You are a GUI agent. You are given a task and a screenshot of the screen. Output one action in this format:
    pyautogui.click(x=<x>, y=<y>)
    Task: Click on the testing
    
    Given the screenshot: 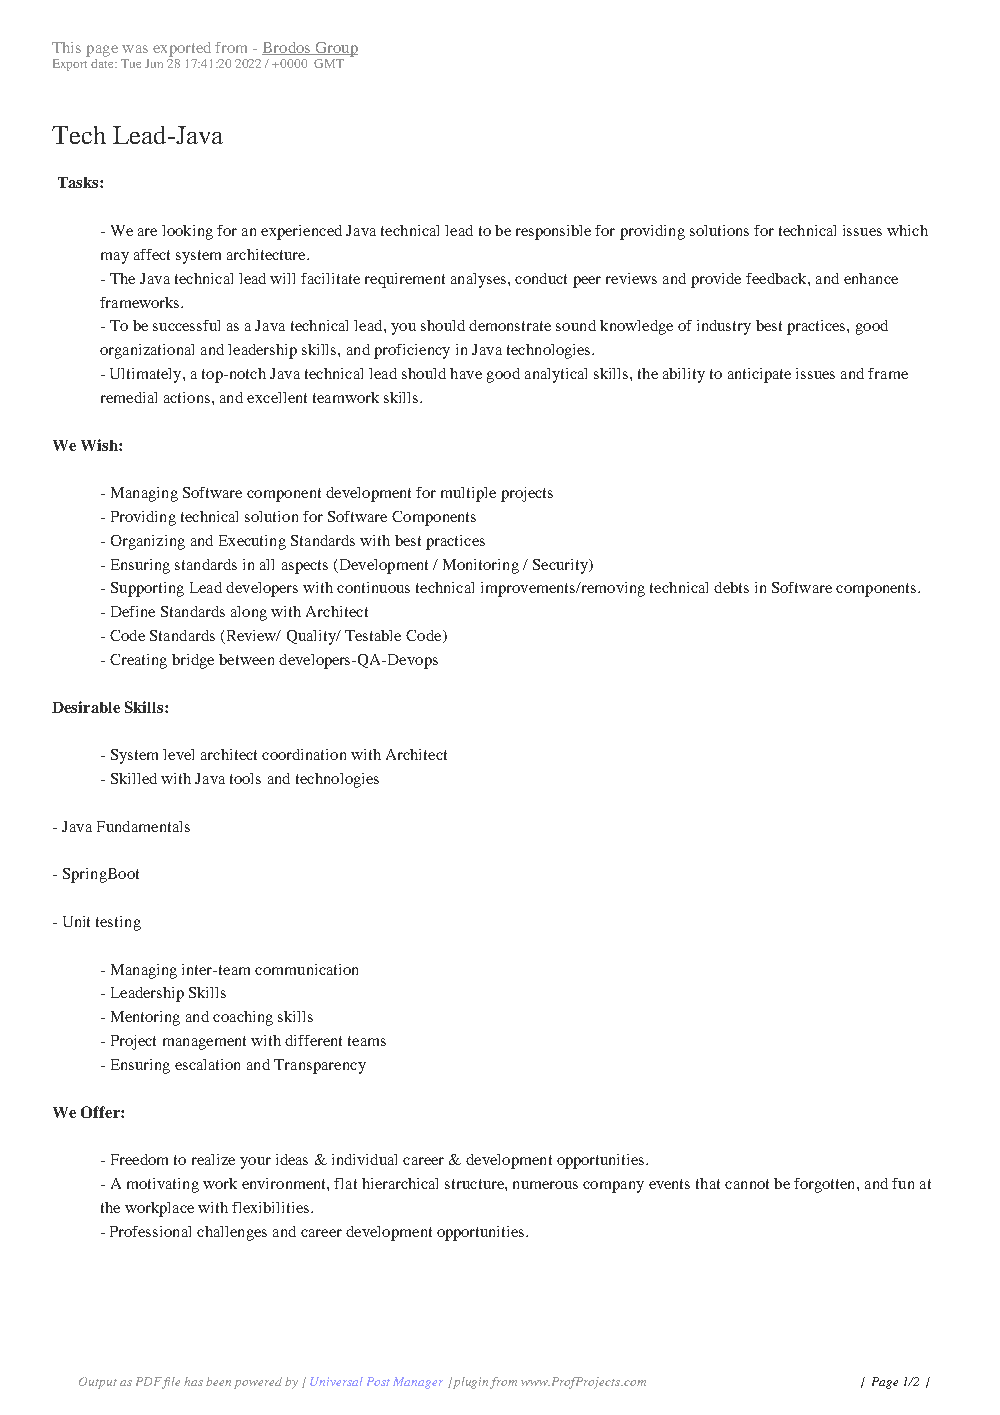 What is the action you would take?
    pyautogui.click(x=118, y=923)
